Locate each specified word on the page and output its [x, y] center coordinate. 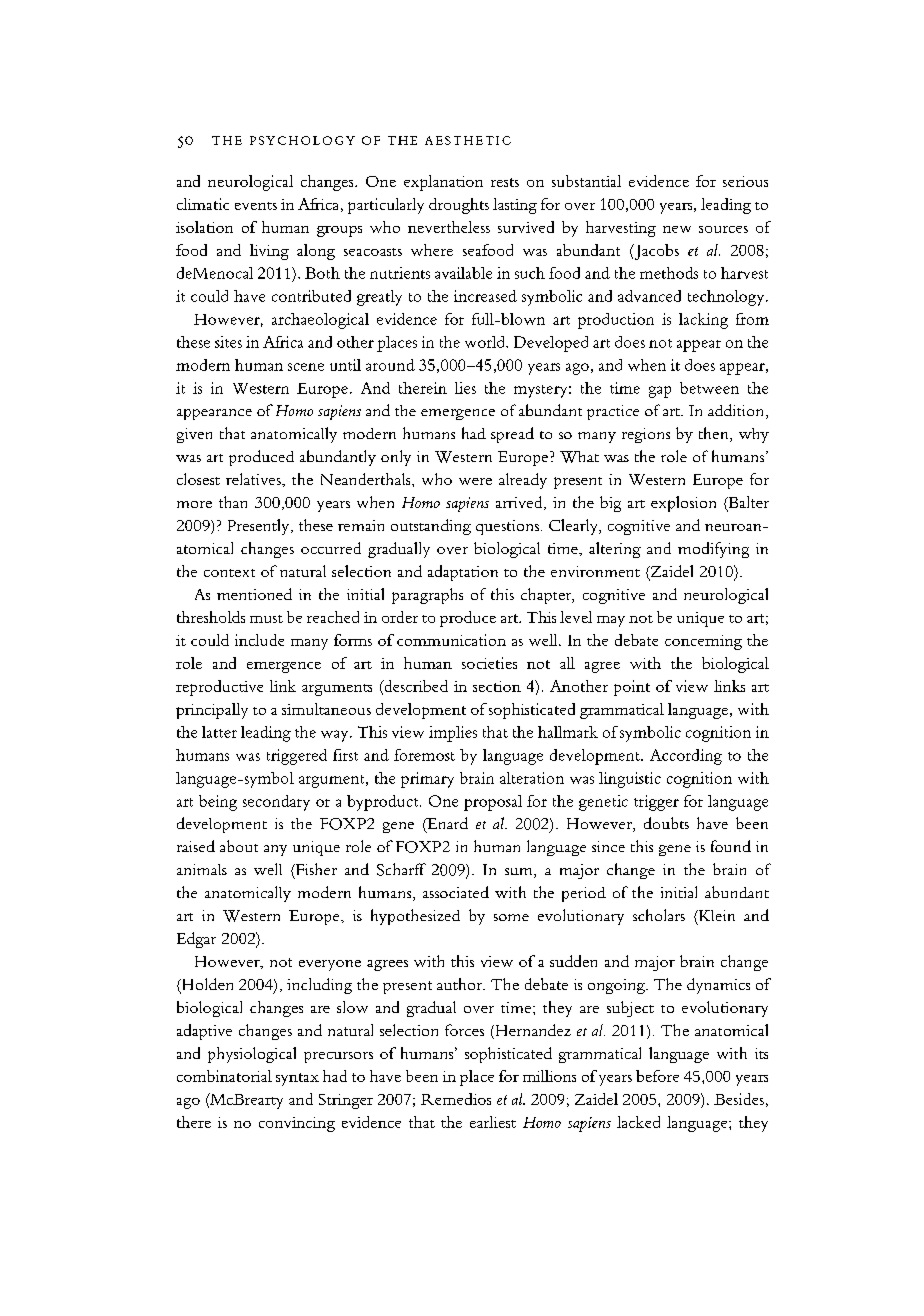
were [475, 481]
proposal [493, 803]
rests [505, 182]
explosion [683, 504]
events [256, 206]
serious [745, 181]
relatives [254, 479]
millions [549, 1076]
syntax [297, 1079]
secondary [276, 803]
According [686, 757]
